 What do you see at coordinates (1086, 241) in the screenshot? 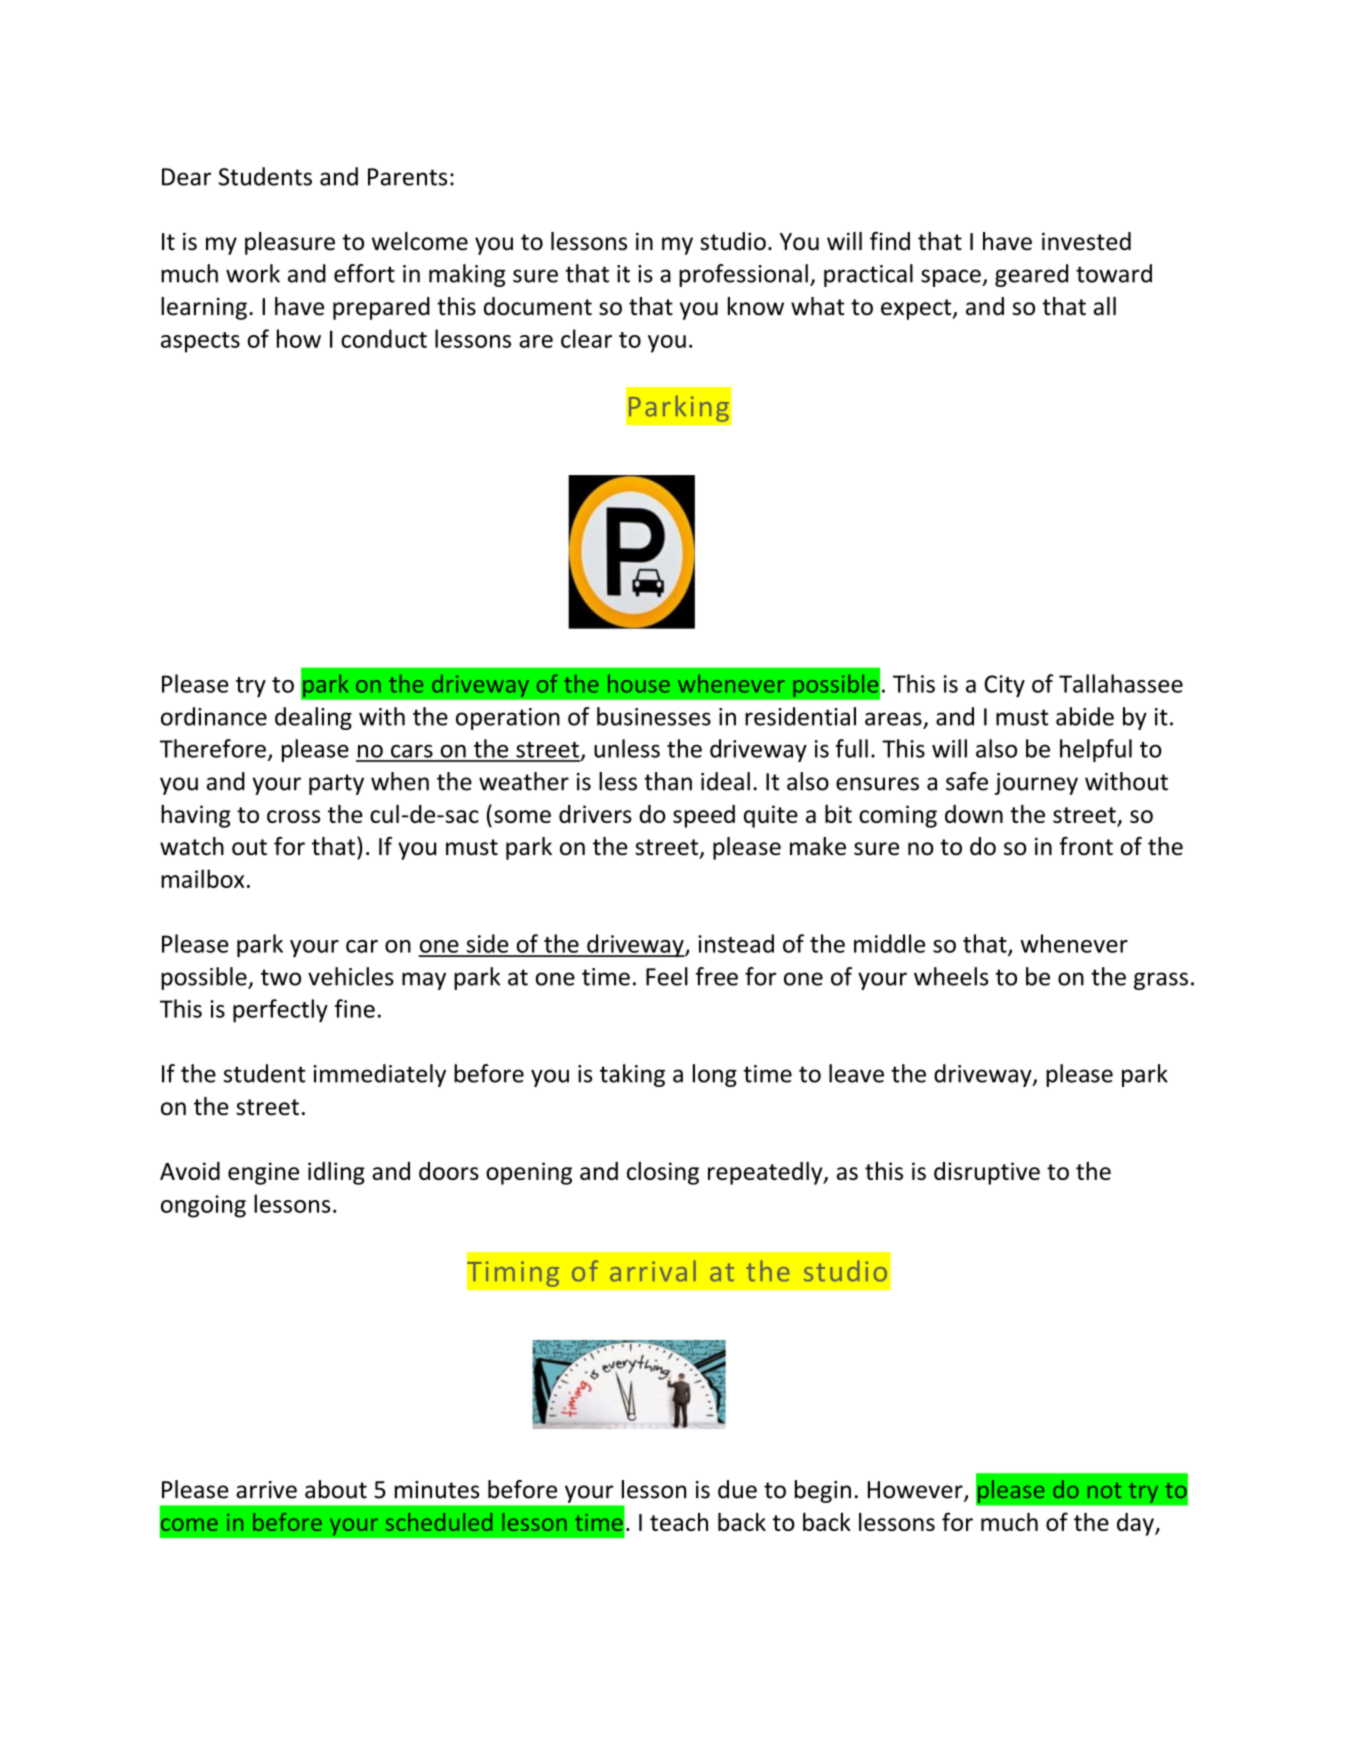
I see `invested` at bounding box center [1086, 241].
